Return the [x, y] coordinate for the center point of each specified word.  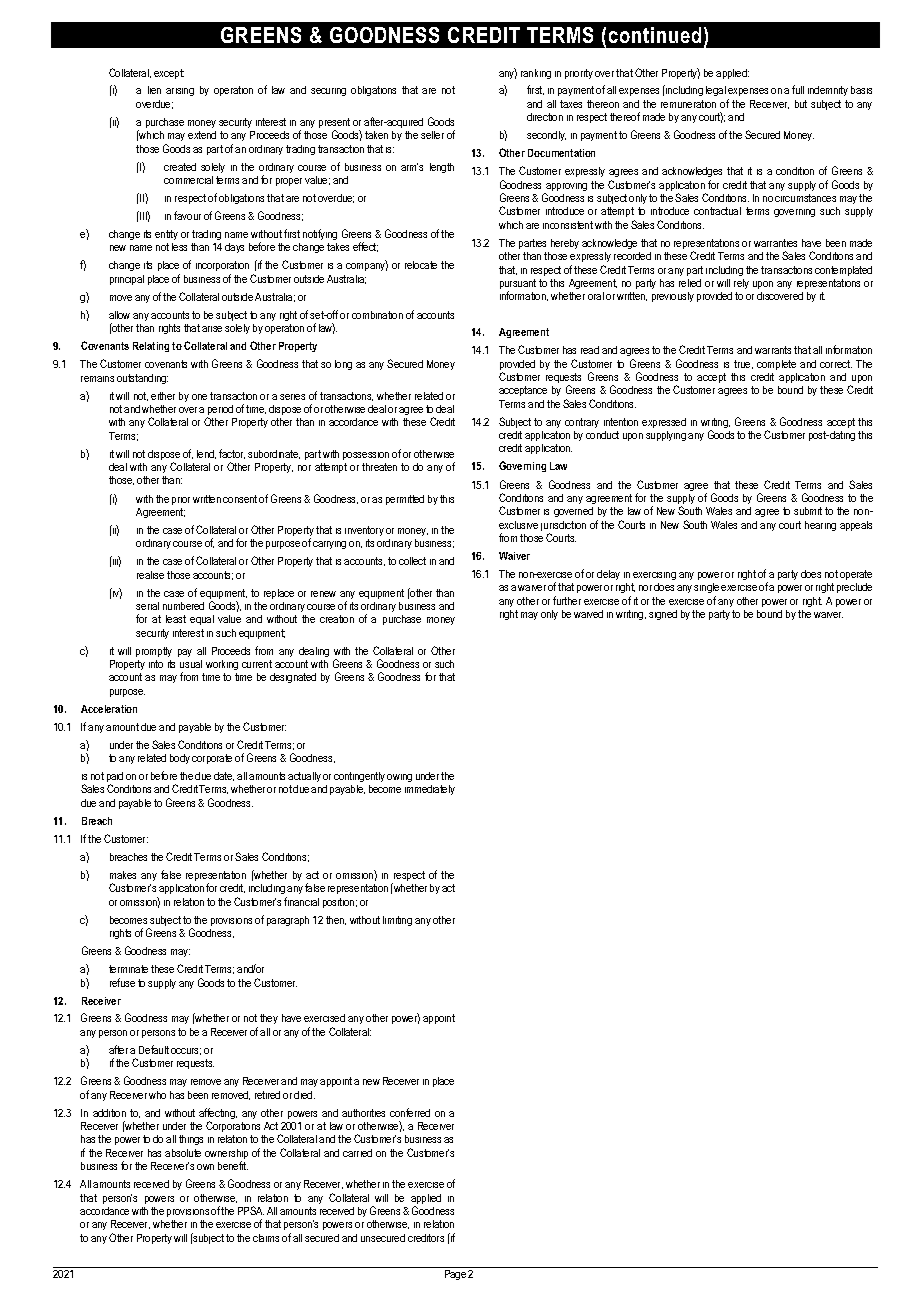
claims [266, 1238]
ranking [536, 74]
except [169, 74]
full [798, 89]
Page [455, 1275]
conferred [410, 1112]
